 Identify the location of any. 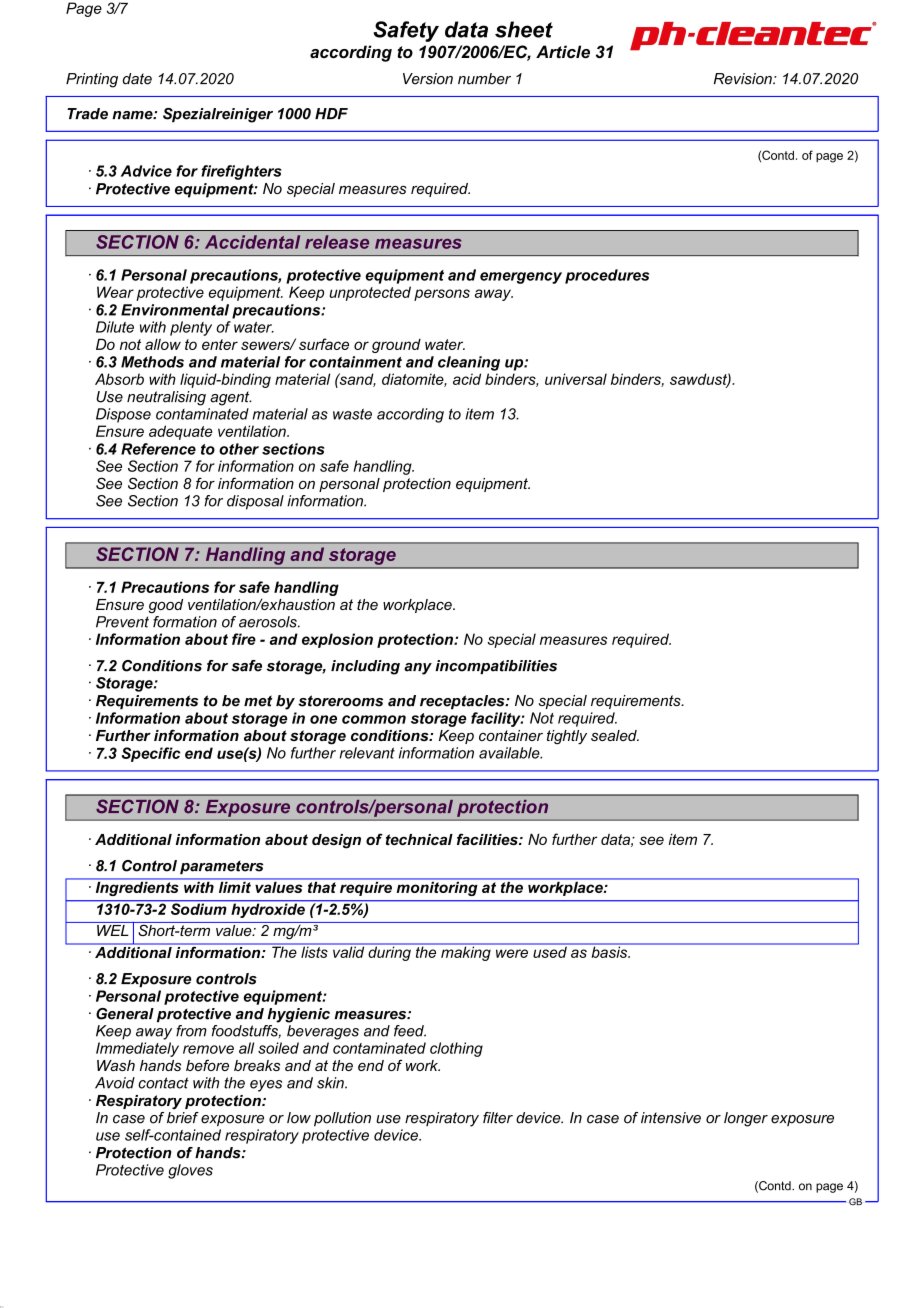
(418, 669).
